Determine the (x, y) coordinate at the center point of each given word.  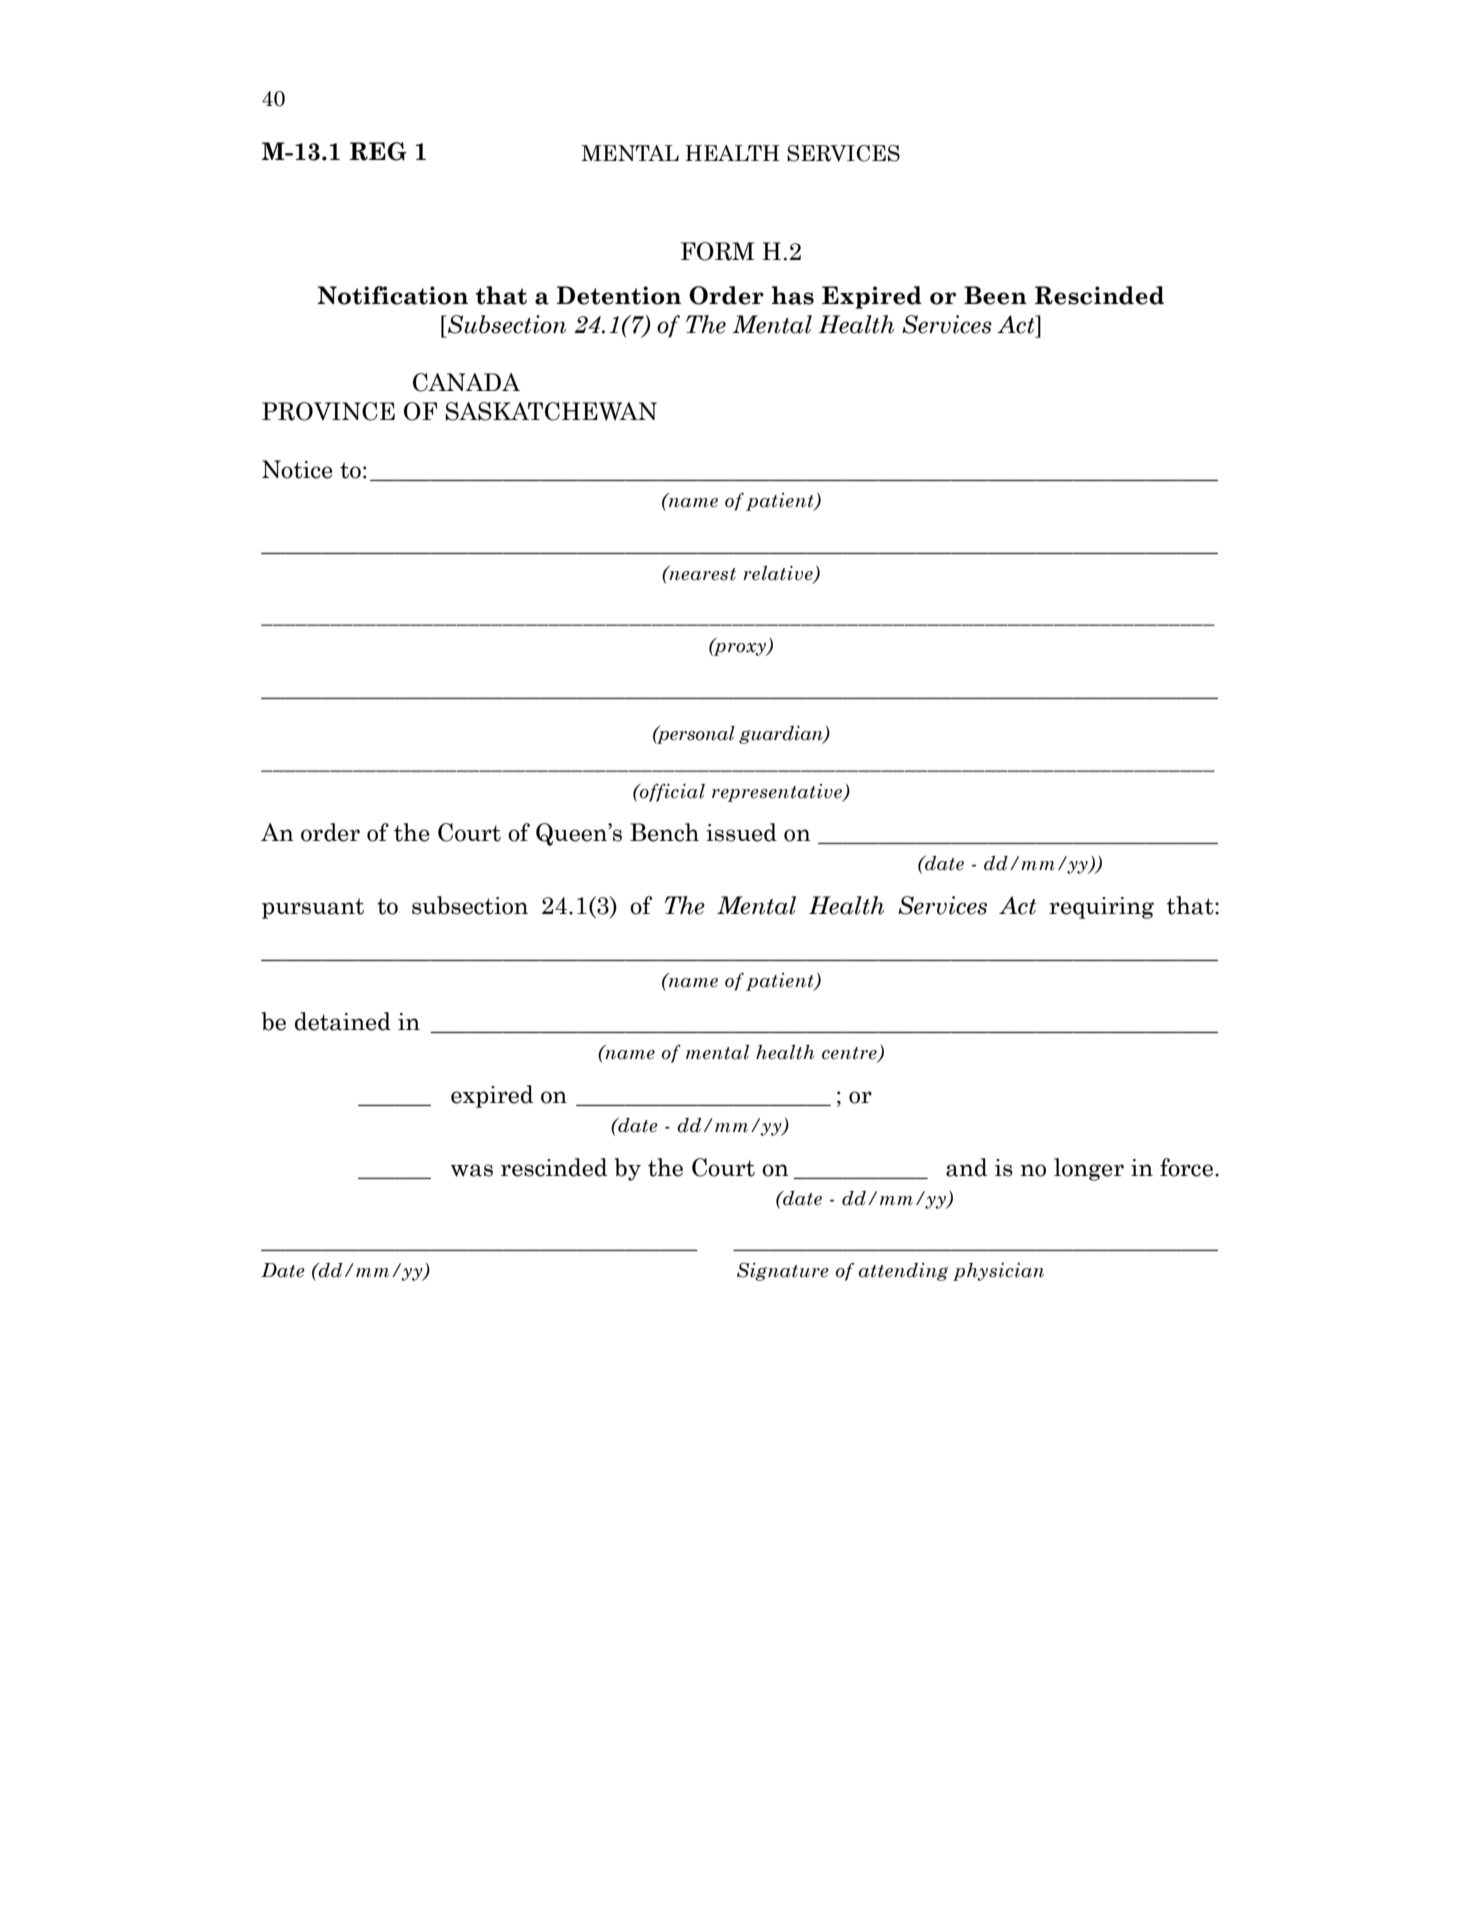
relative (779, 574)
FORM (718, 251)
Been (995, 295)
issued (741, 832)
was (472, 1170)
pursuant (313, 908)
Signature (783, 1271)
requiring (1101, 908)
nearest (701, 573)
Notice (297, 469)
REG (378, 151)
